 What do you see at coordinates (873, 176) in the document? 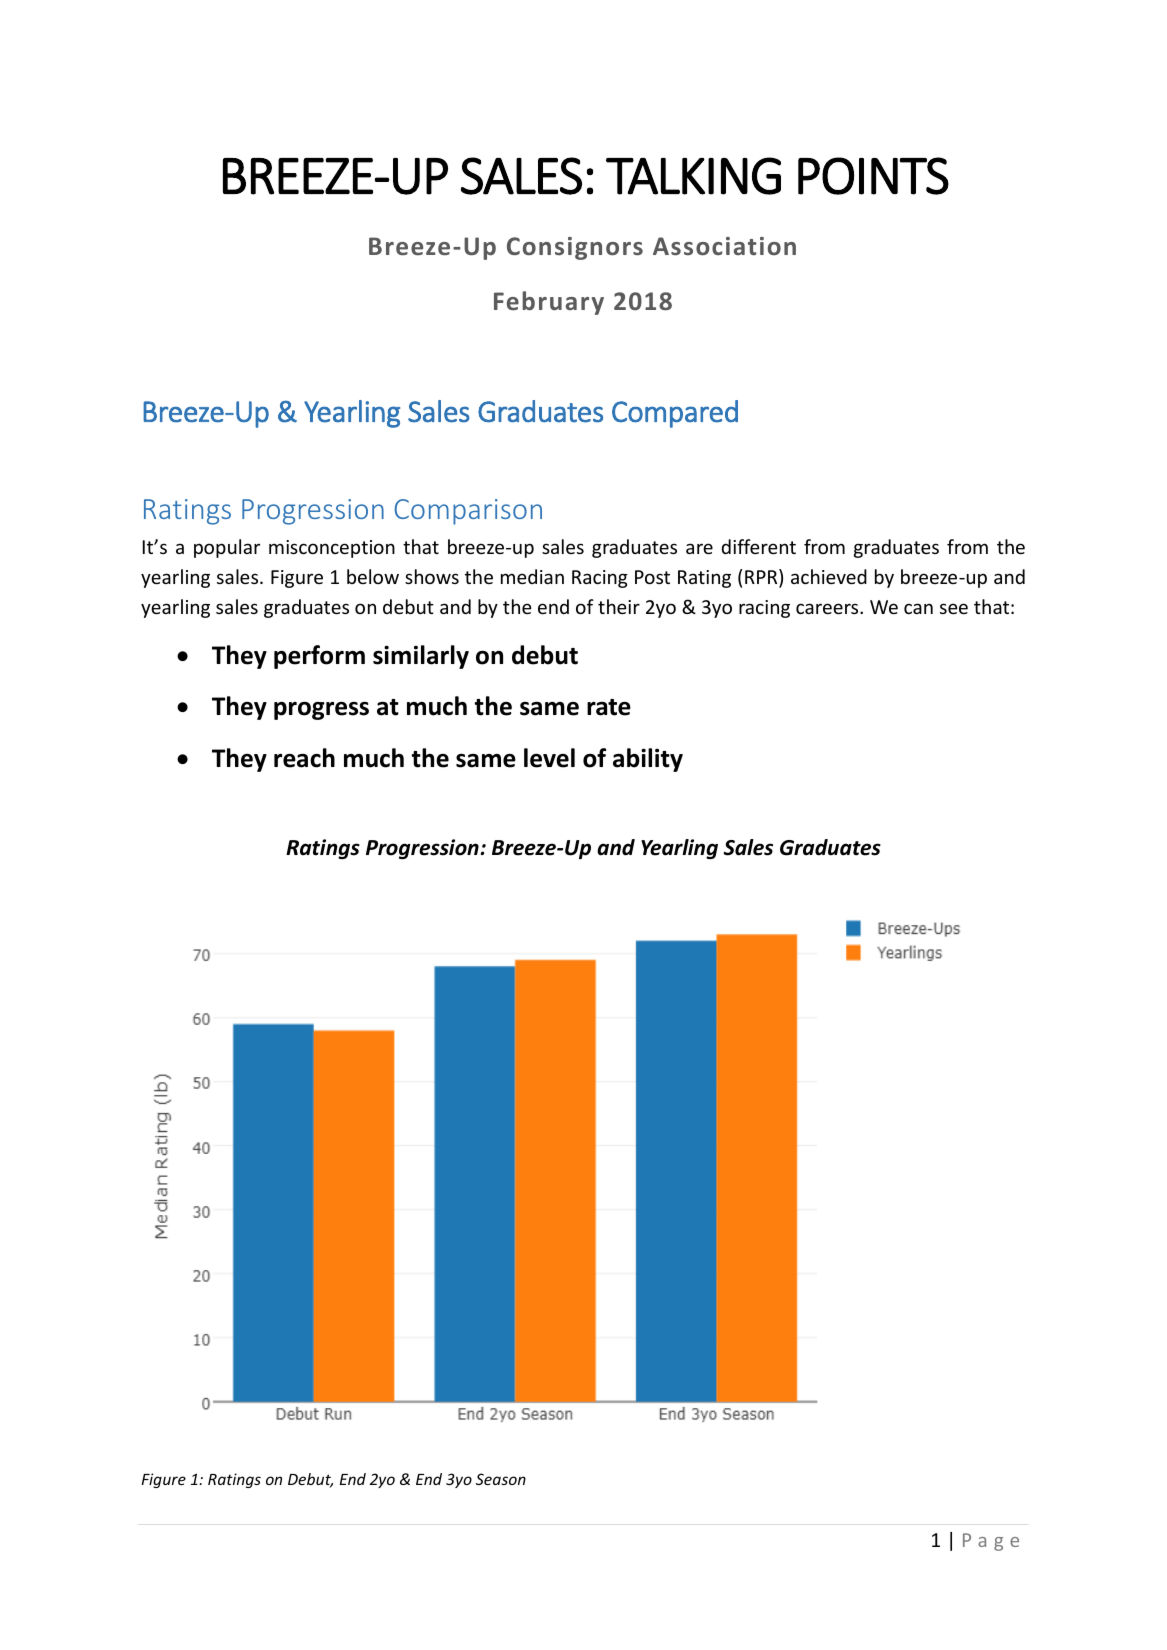
I see `POINTS` at bounding box center [873, 176].
